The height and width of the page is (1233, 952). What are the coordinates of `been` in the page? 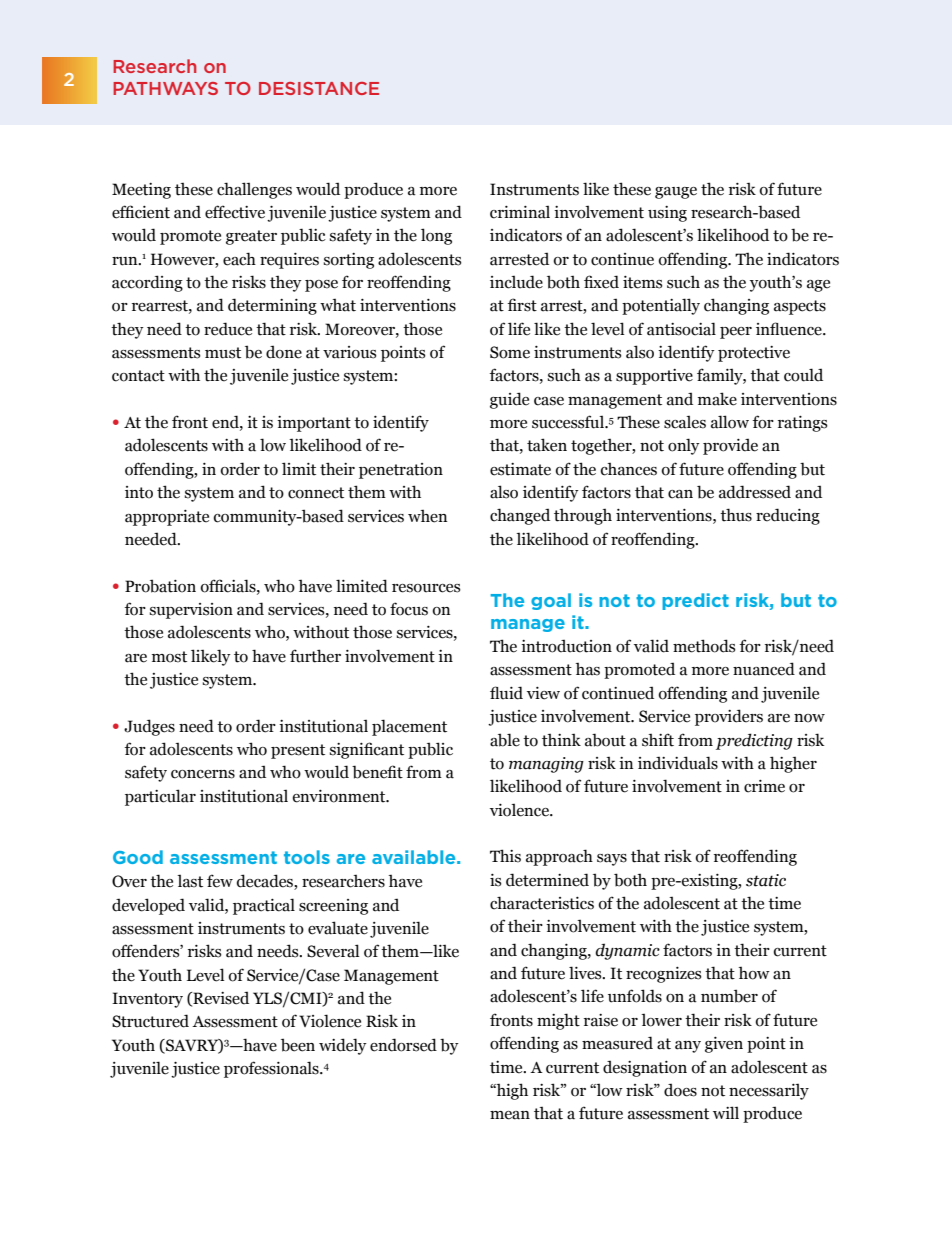 It's located at (298, 1045).
